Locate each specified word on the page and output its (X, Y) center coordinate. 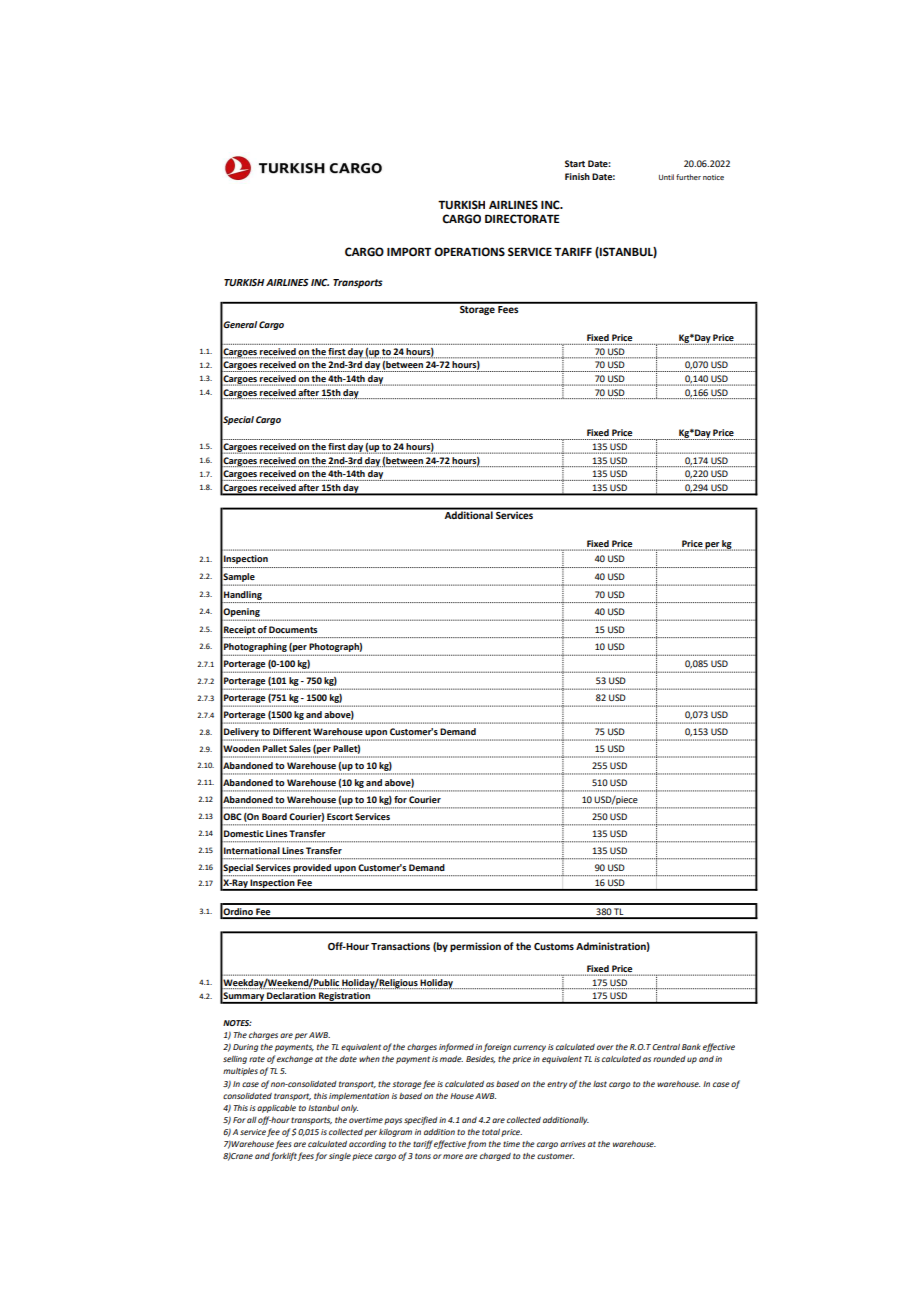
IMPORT (409, 251)
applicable (276, 1109)
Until (666, 177)
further (688, 177)
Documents (293, 629)
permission (475, 947)
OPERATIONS (469, 252)
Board (274, 816)
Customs (554, 946)
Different (292, 731)
